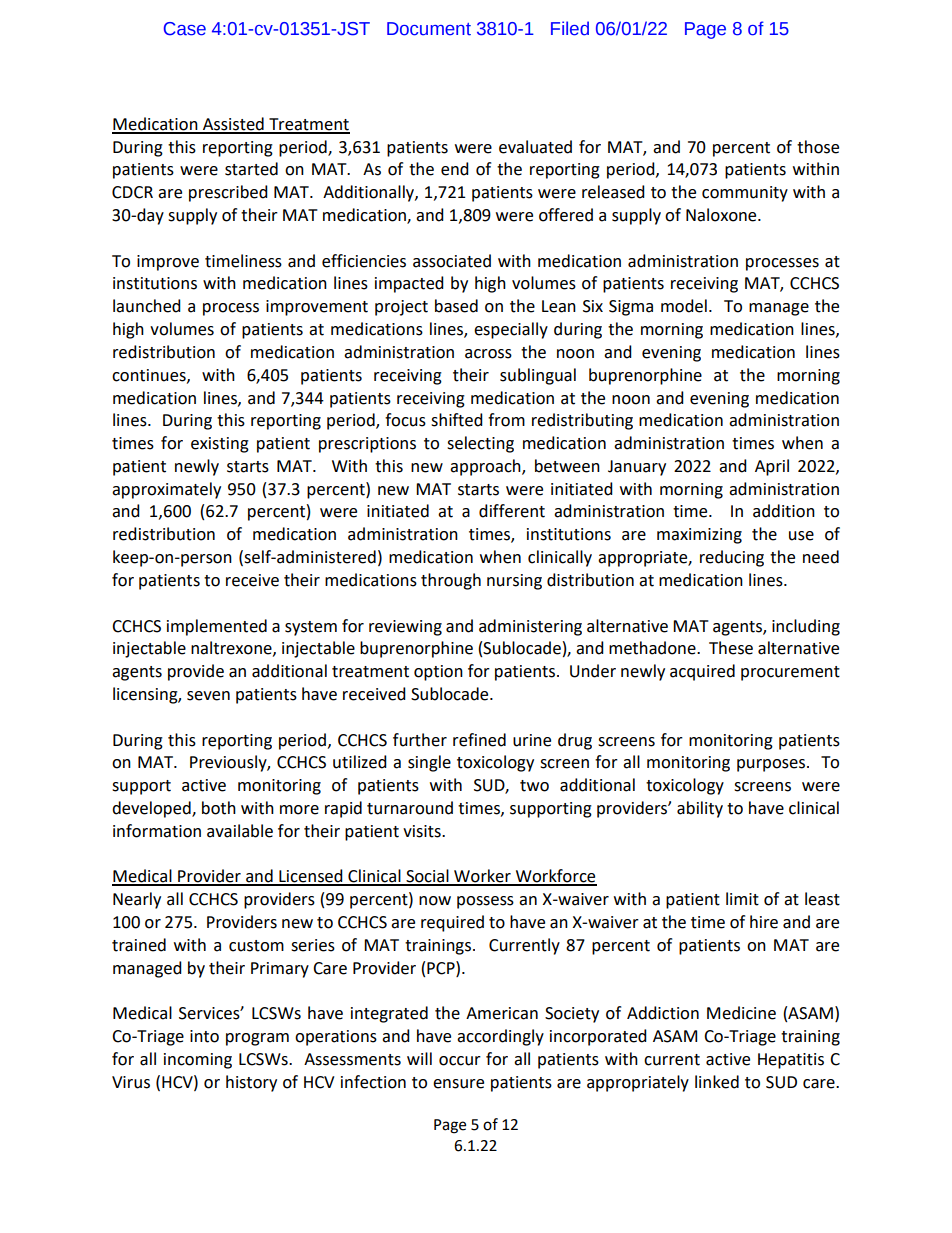 The height and width of the screenshot is (1233, 952). I want to click on available, so click(240, 831).
